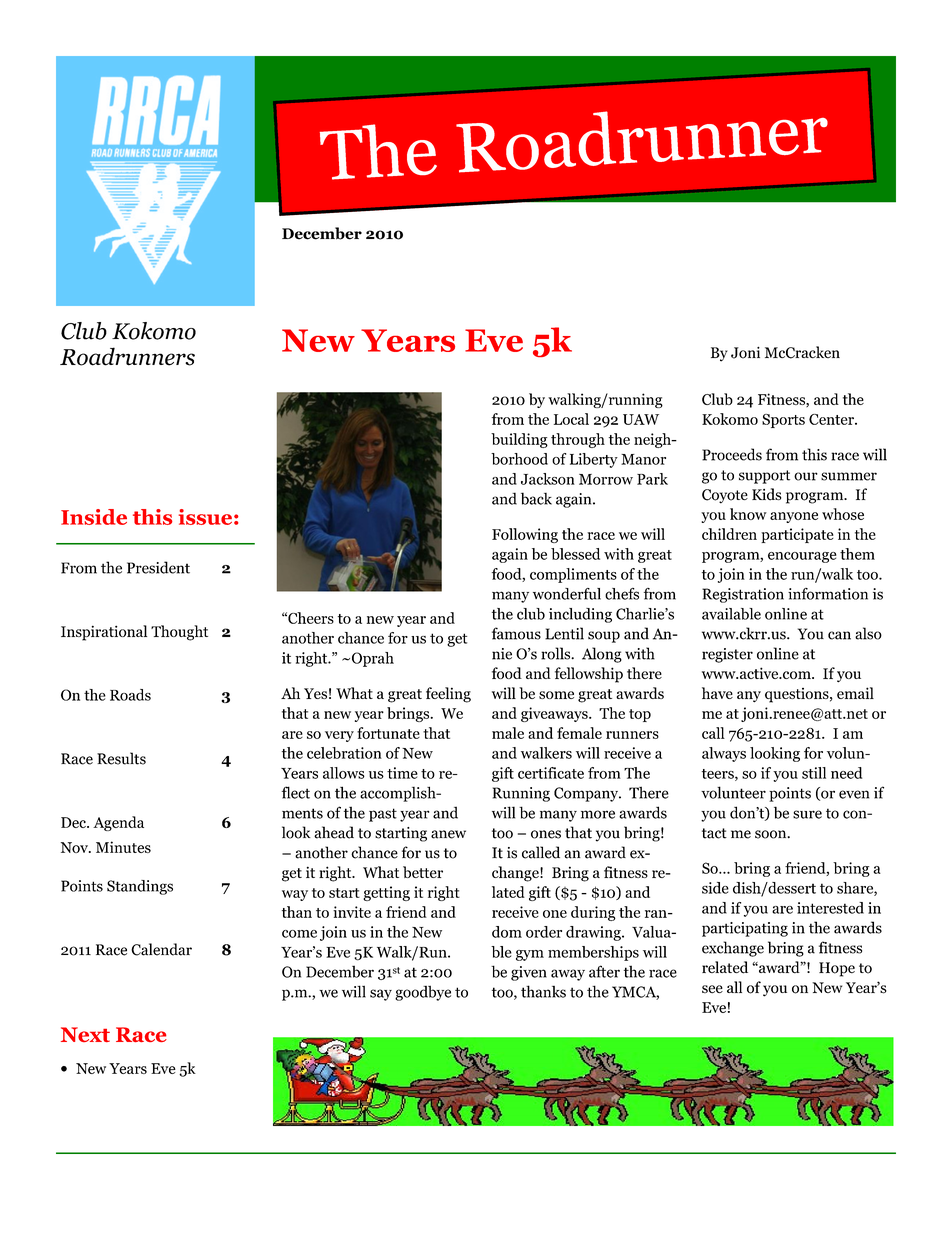 The width and height of the screenshot is (952, 1233). I want to click on Sports, so click(783, 421).
